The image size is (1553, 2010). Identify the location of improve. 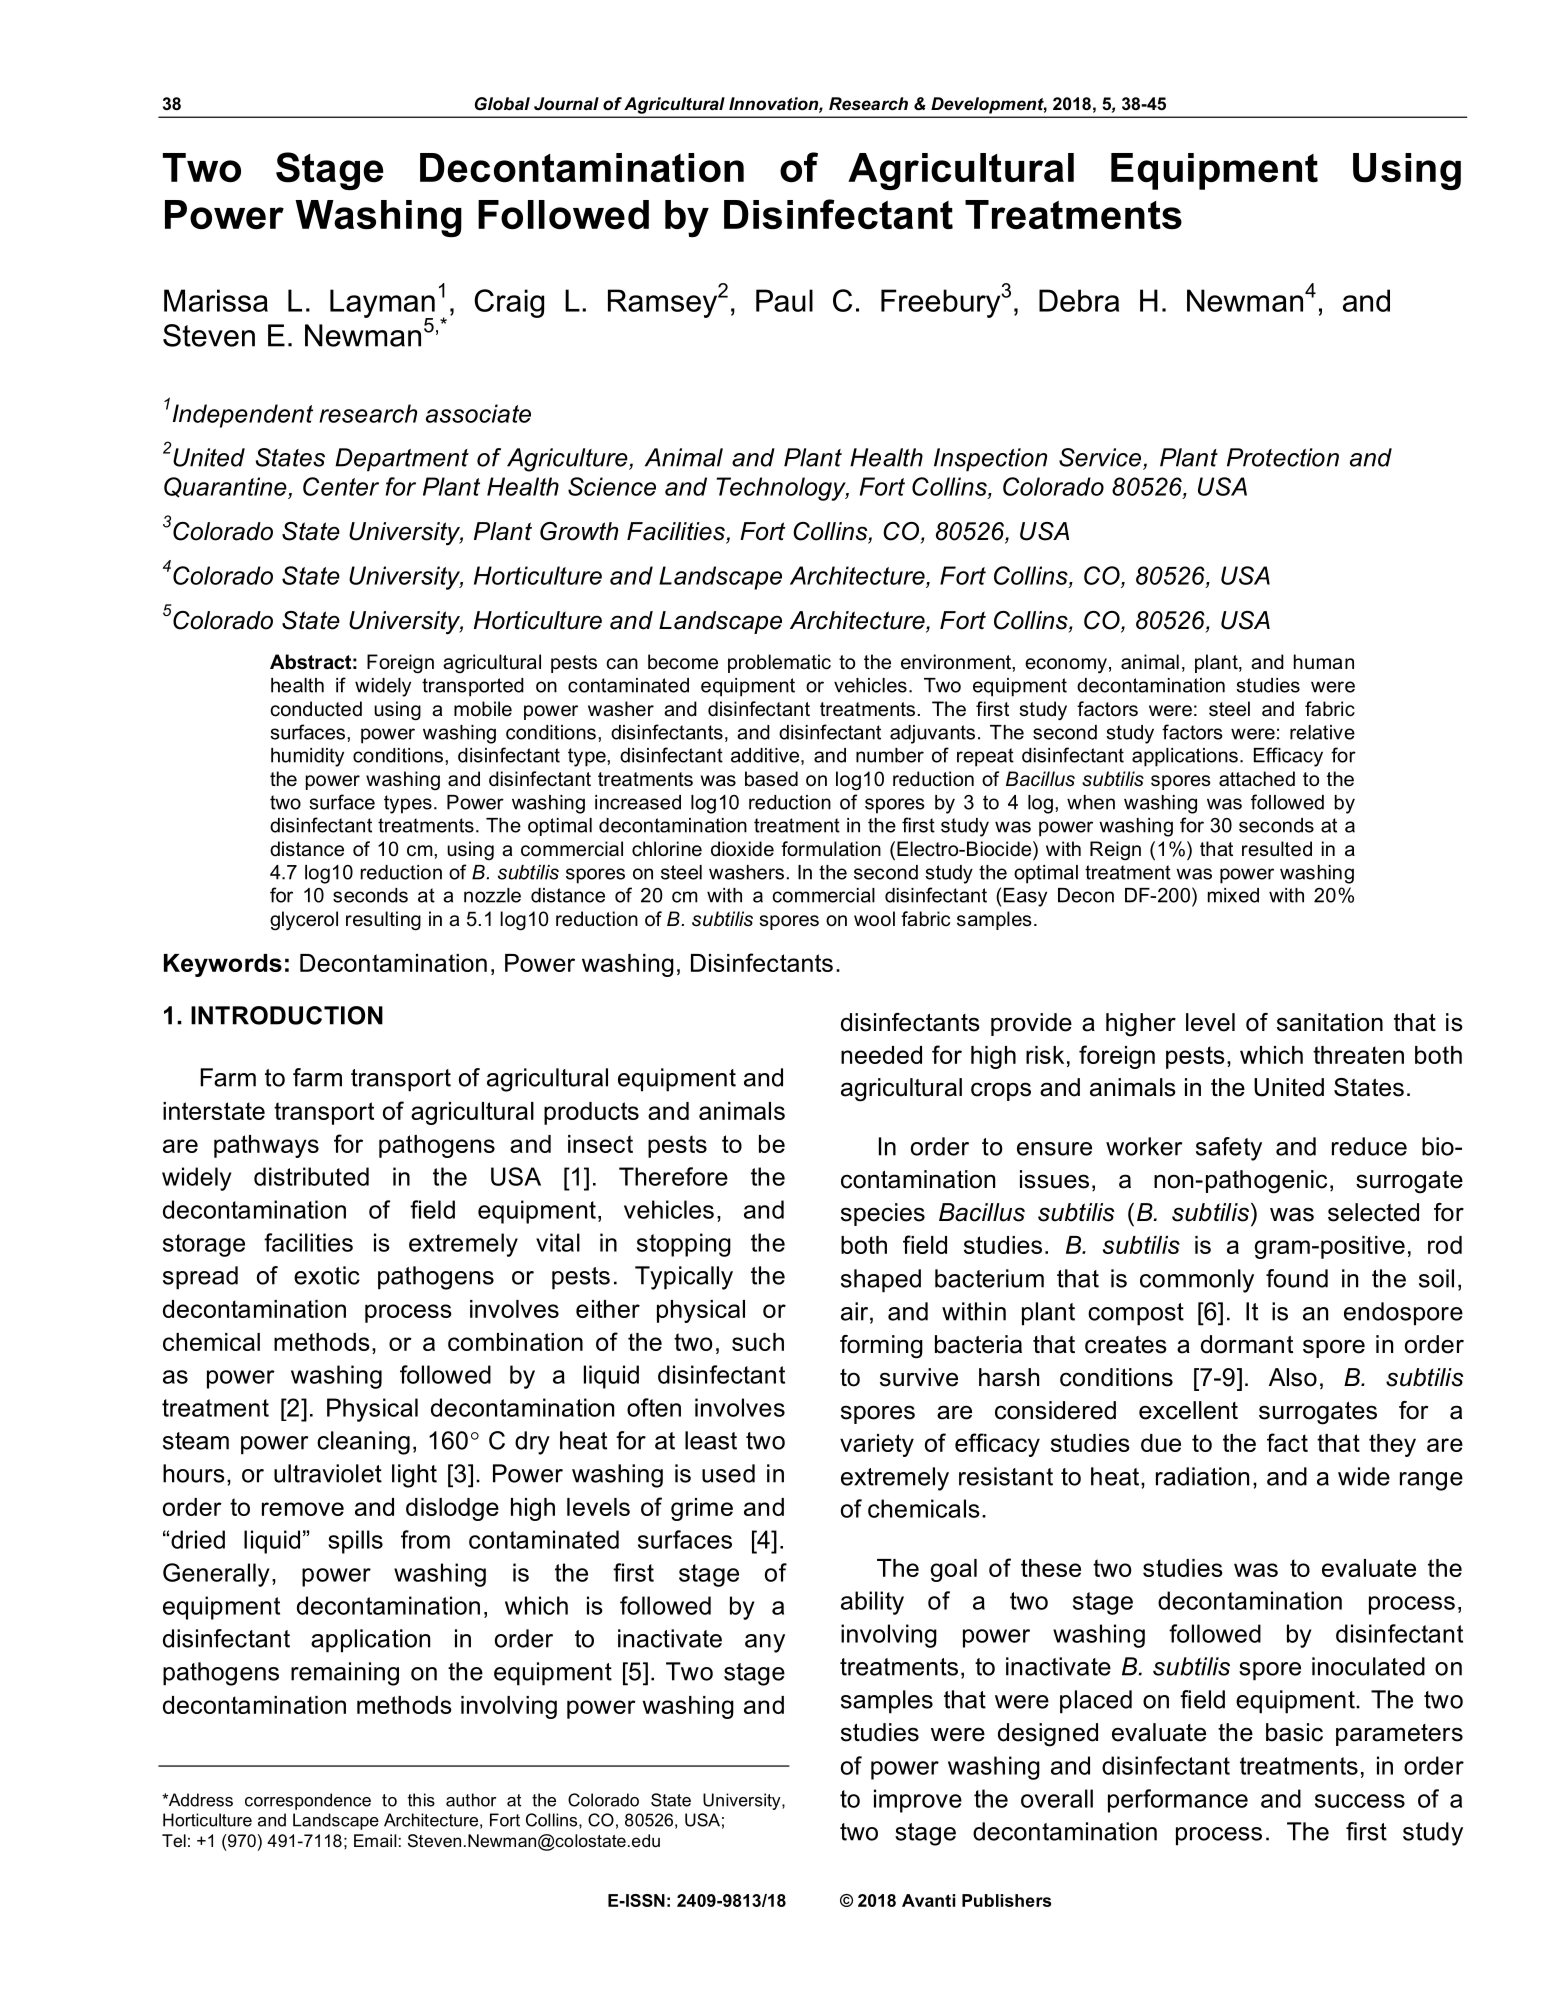
(918, 1801).
